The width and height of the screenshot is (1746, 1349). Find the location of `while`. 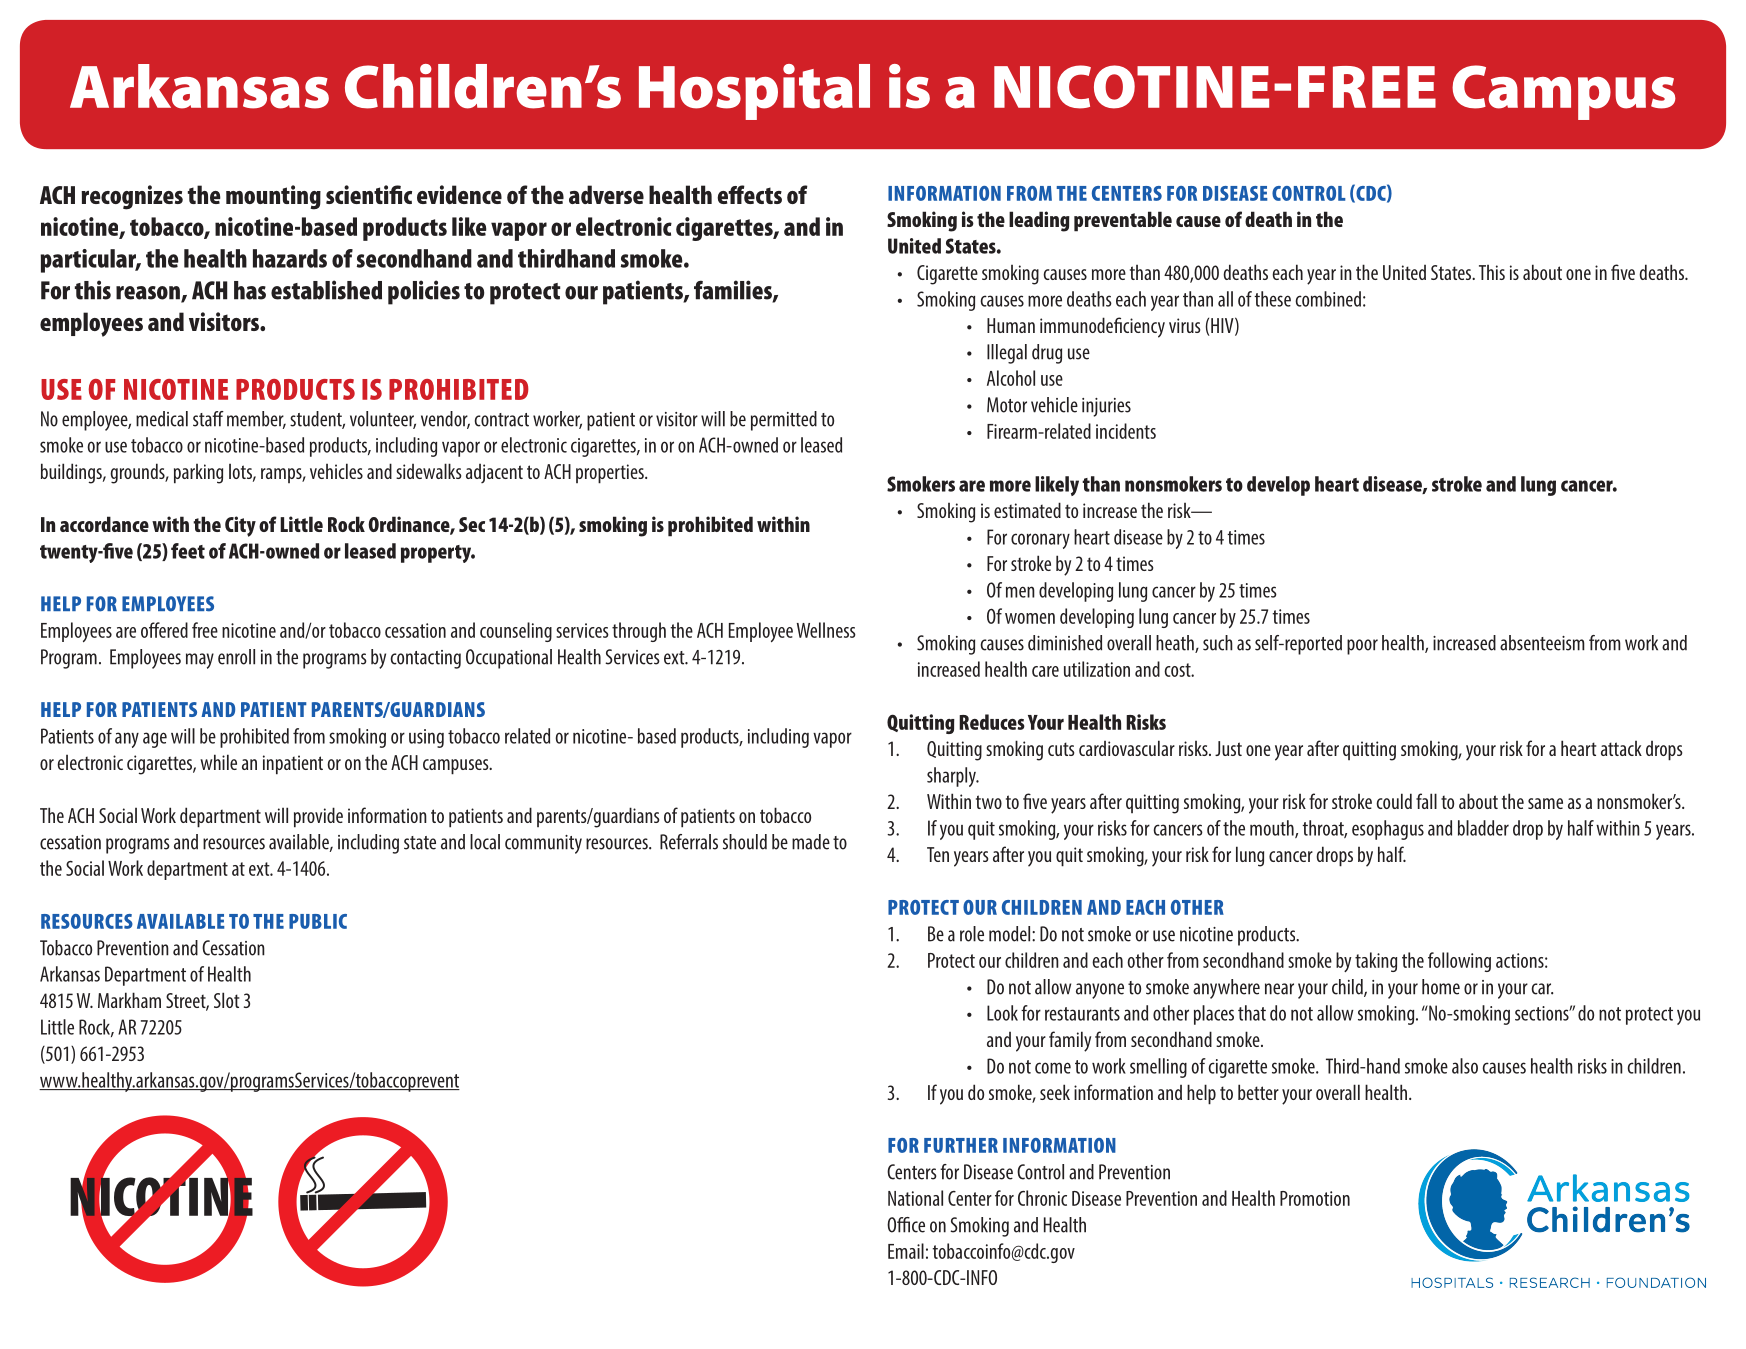

while is located at coordinates (218, 762).
